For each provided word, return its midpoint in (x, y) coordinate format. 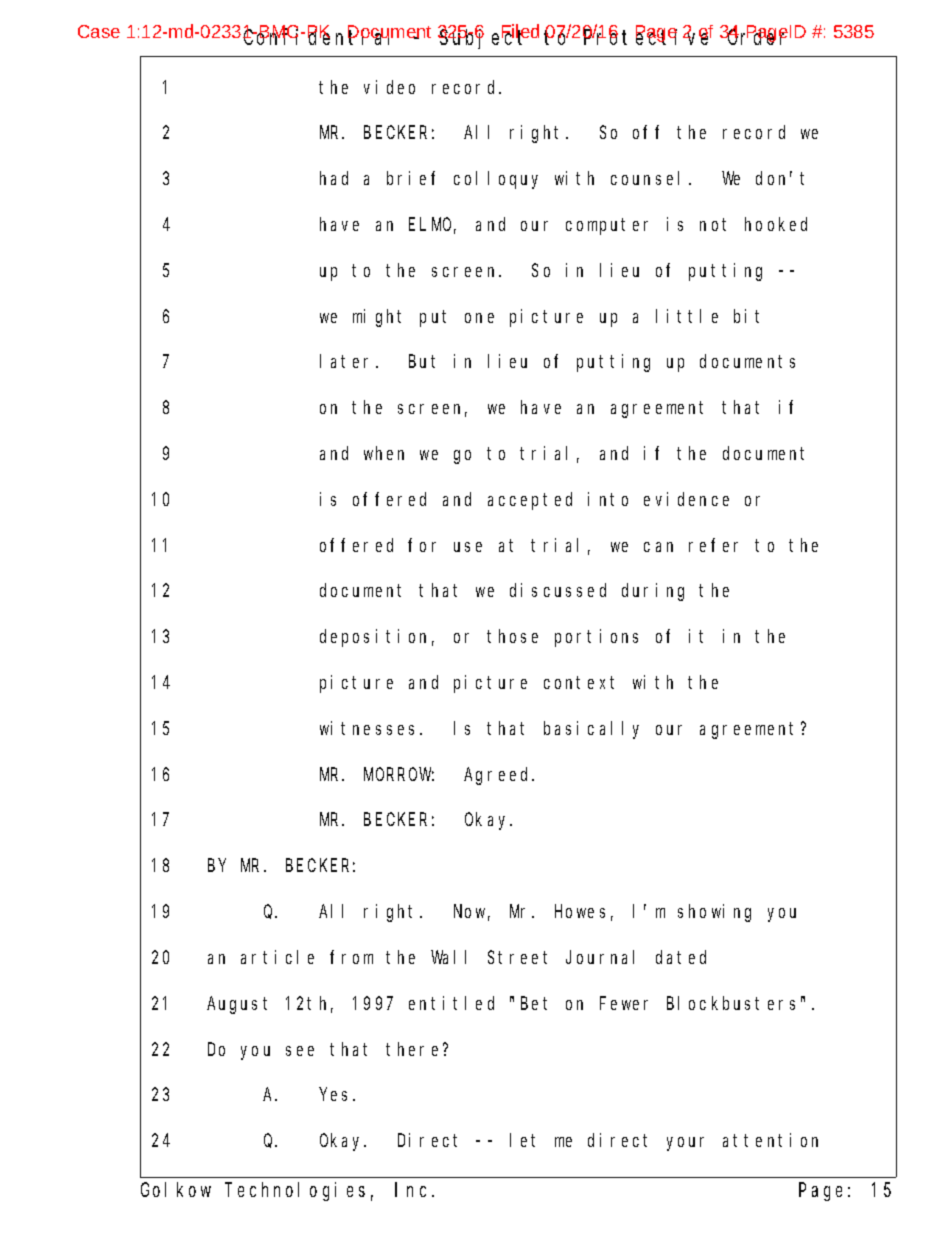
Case (99, 31)
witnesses (370, 728)
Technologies (295, 1191)
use (468, 547)
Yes (337, 1095)
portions (596, 638)
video (389, 87)
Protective (647, 37)
